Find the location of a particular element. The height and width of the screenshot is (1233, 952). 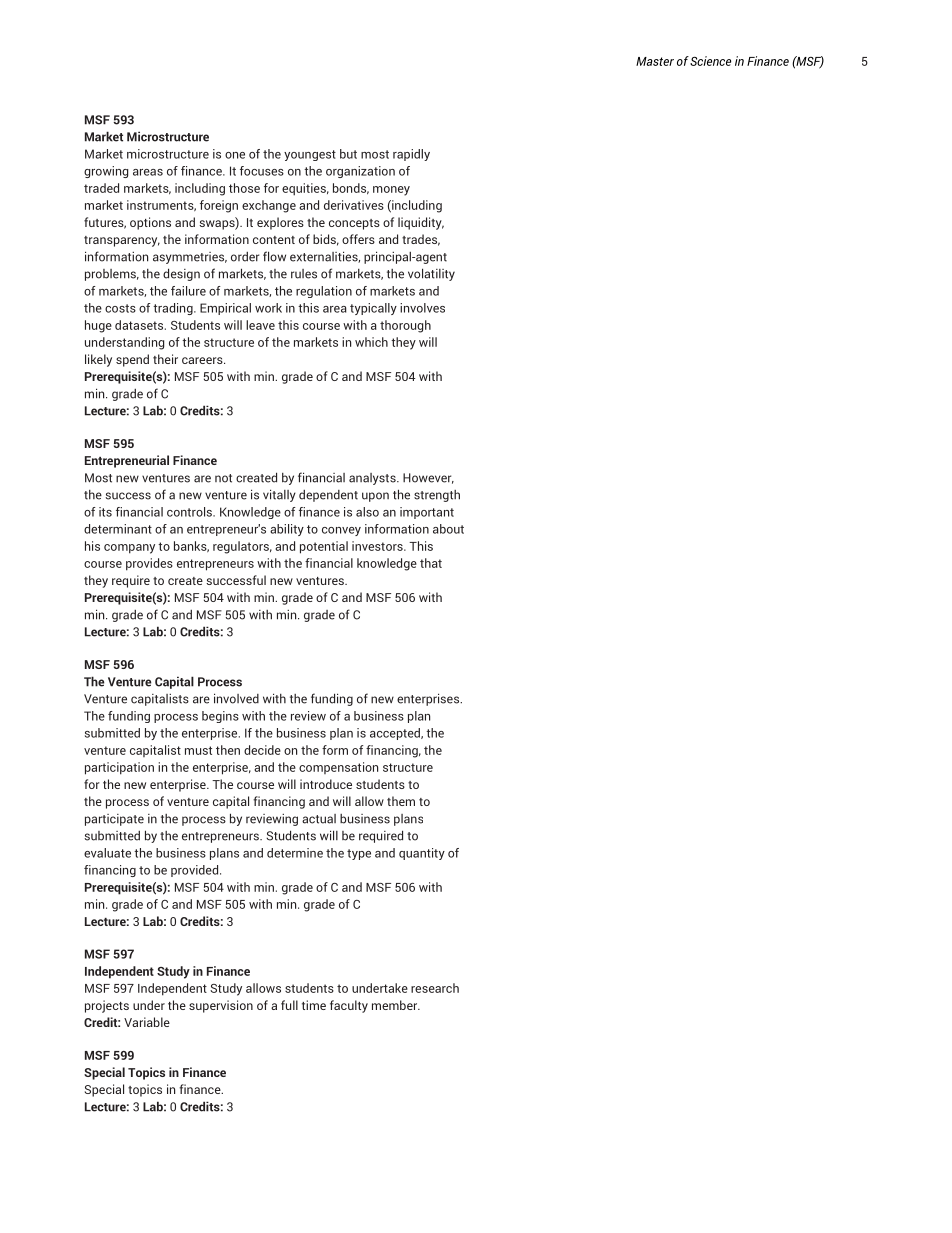

design is located at coordinates (181, 274).
